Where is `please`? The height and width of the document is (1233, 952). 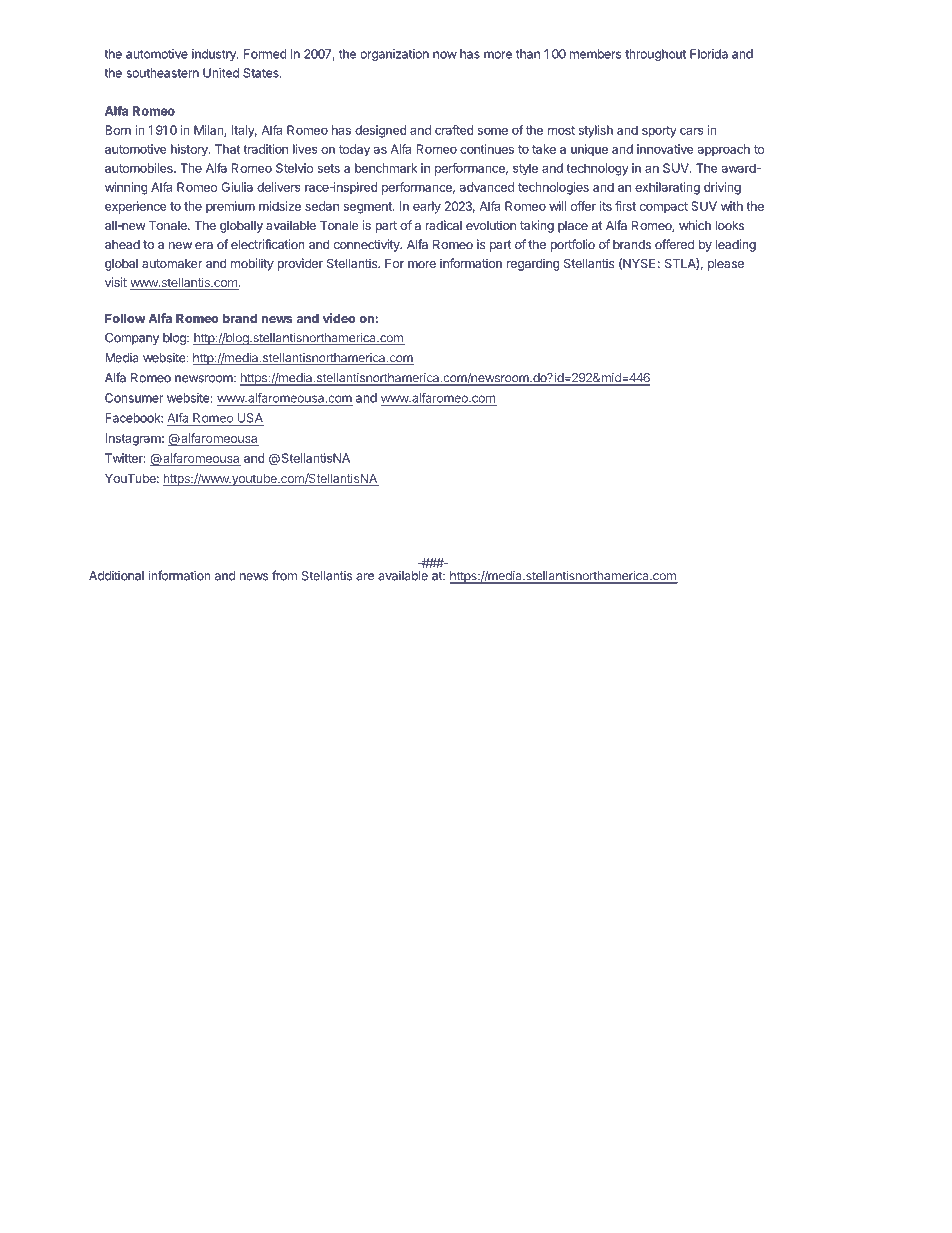 please is located at coordinates (726, 264).
